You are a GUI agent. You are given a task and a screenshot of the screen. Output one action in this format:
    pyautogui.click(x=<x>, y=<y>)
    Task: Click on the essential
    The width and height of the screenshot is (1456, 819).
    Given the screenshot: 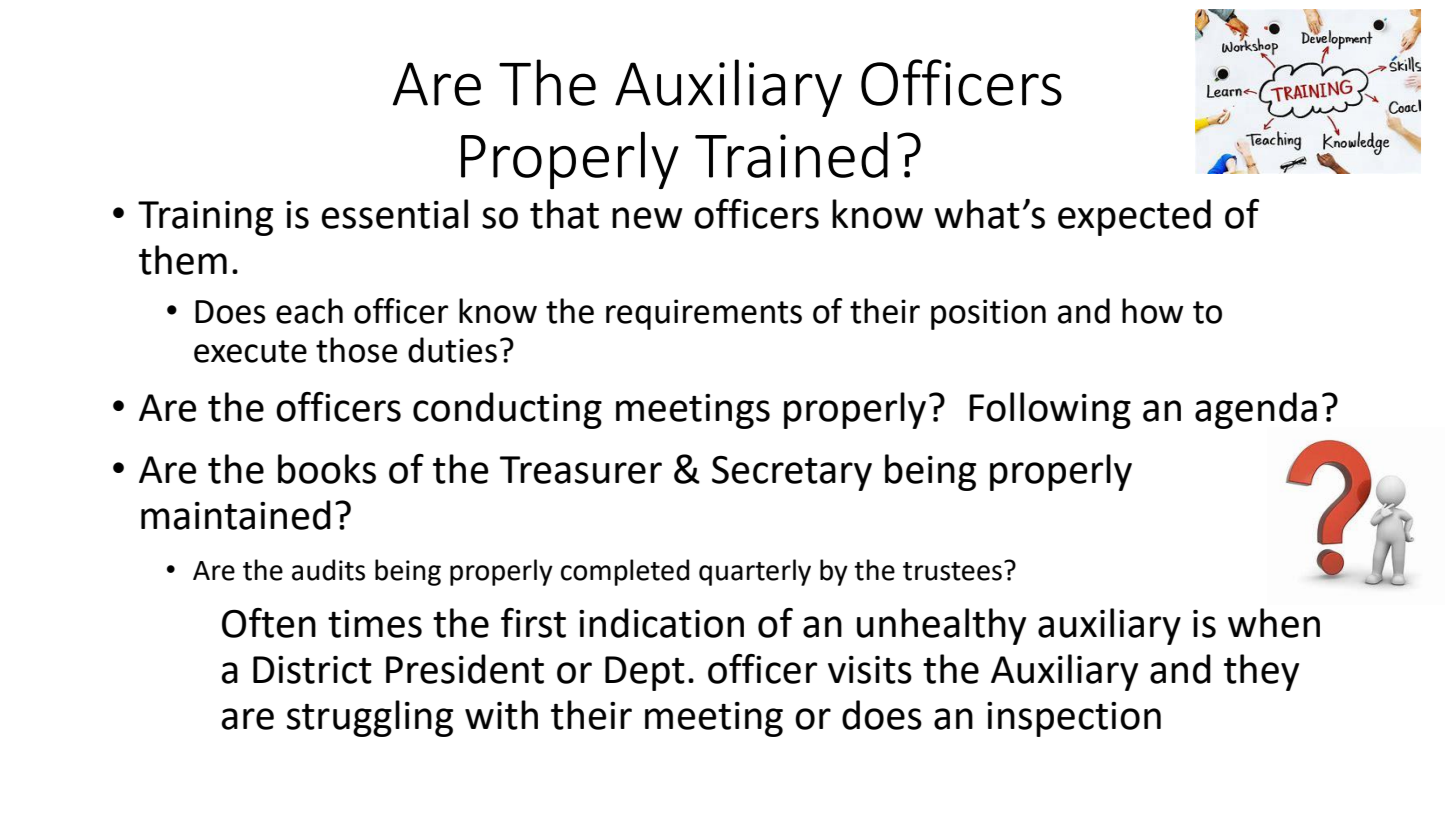 What is the action you would take?
    pyautogui.click(x=394, y=214)
